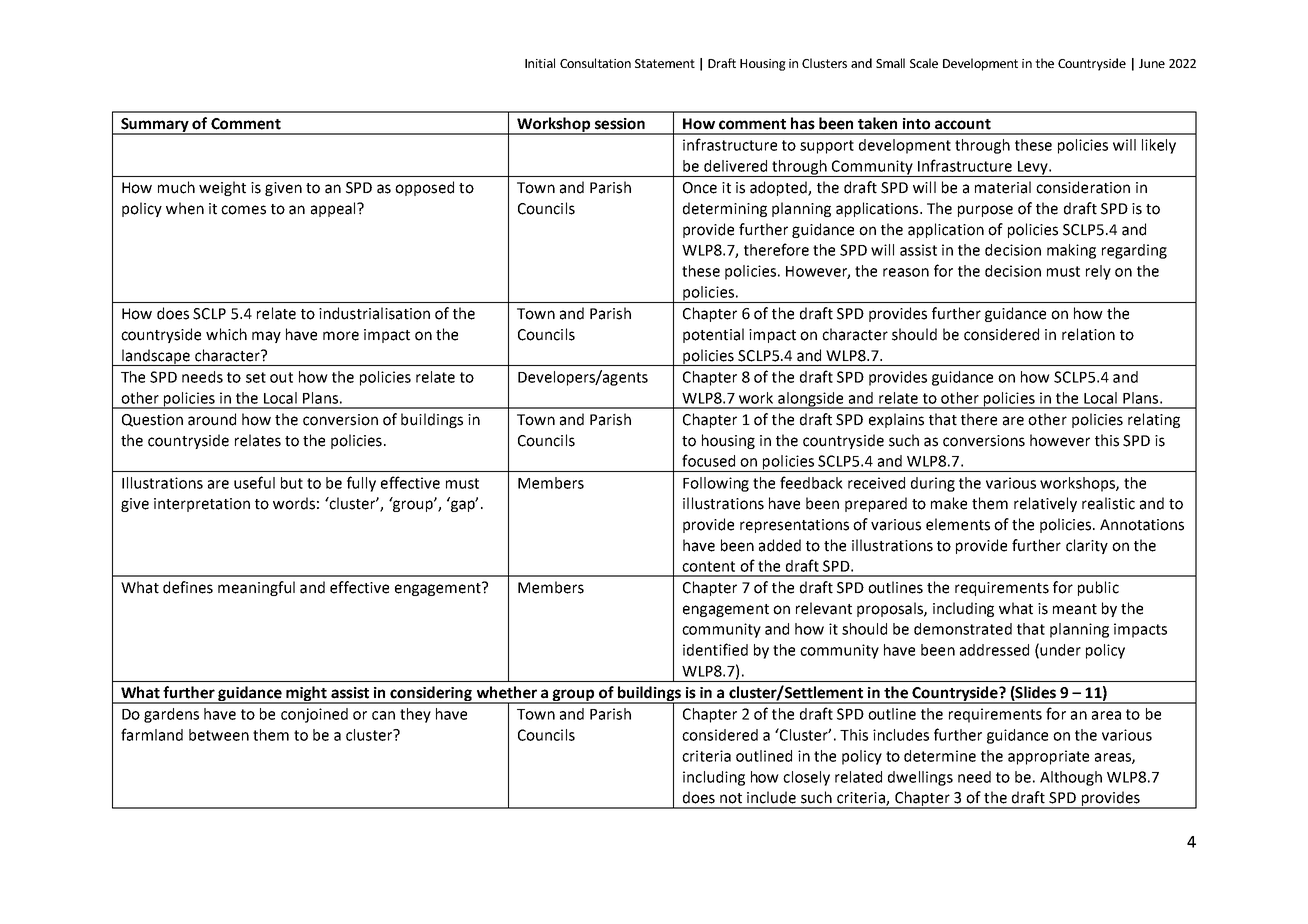 Image resolution: width=1308 pixels, height=924 pixels. Describe the element at coordinates (806, 778) in the screenshot. I see `closely` at that location.
